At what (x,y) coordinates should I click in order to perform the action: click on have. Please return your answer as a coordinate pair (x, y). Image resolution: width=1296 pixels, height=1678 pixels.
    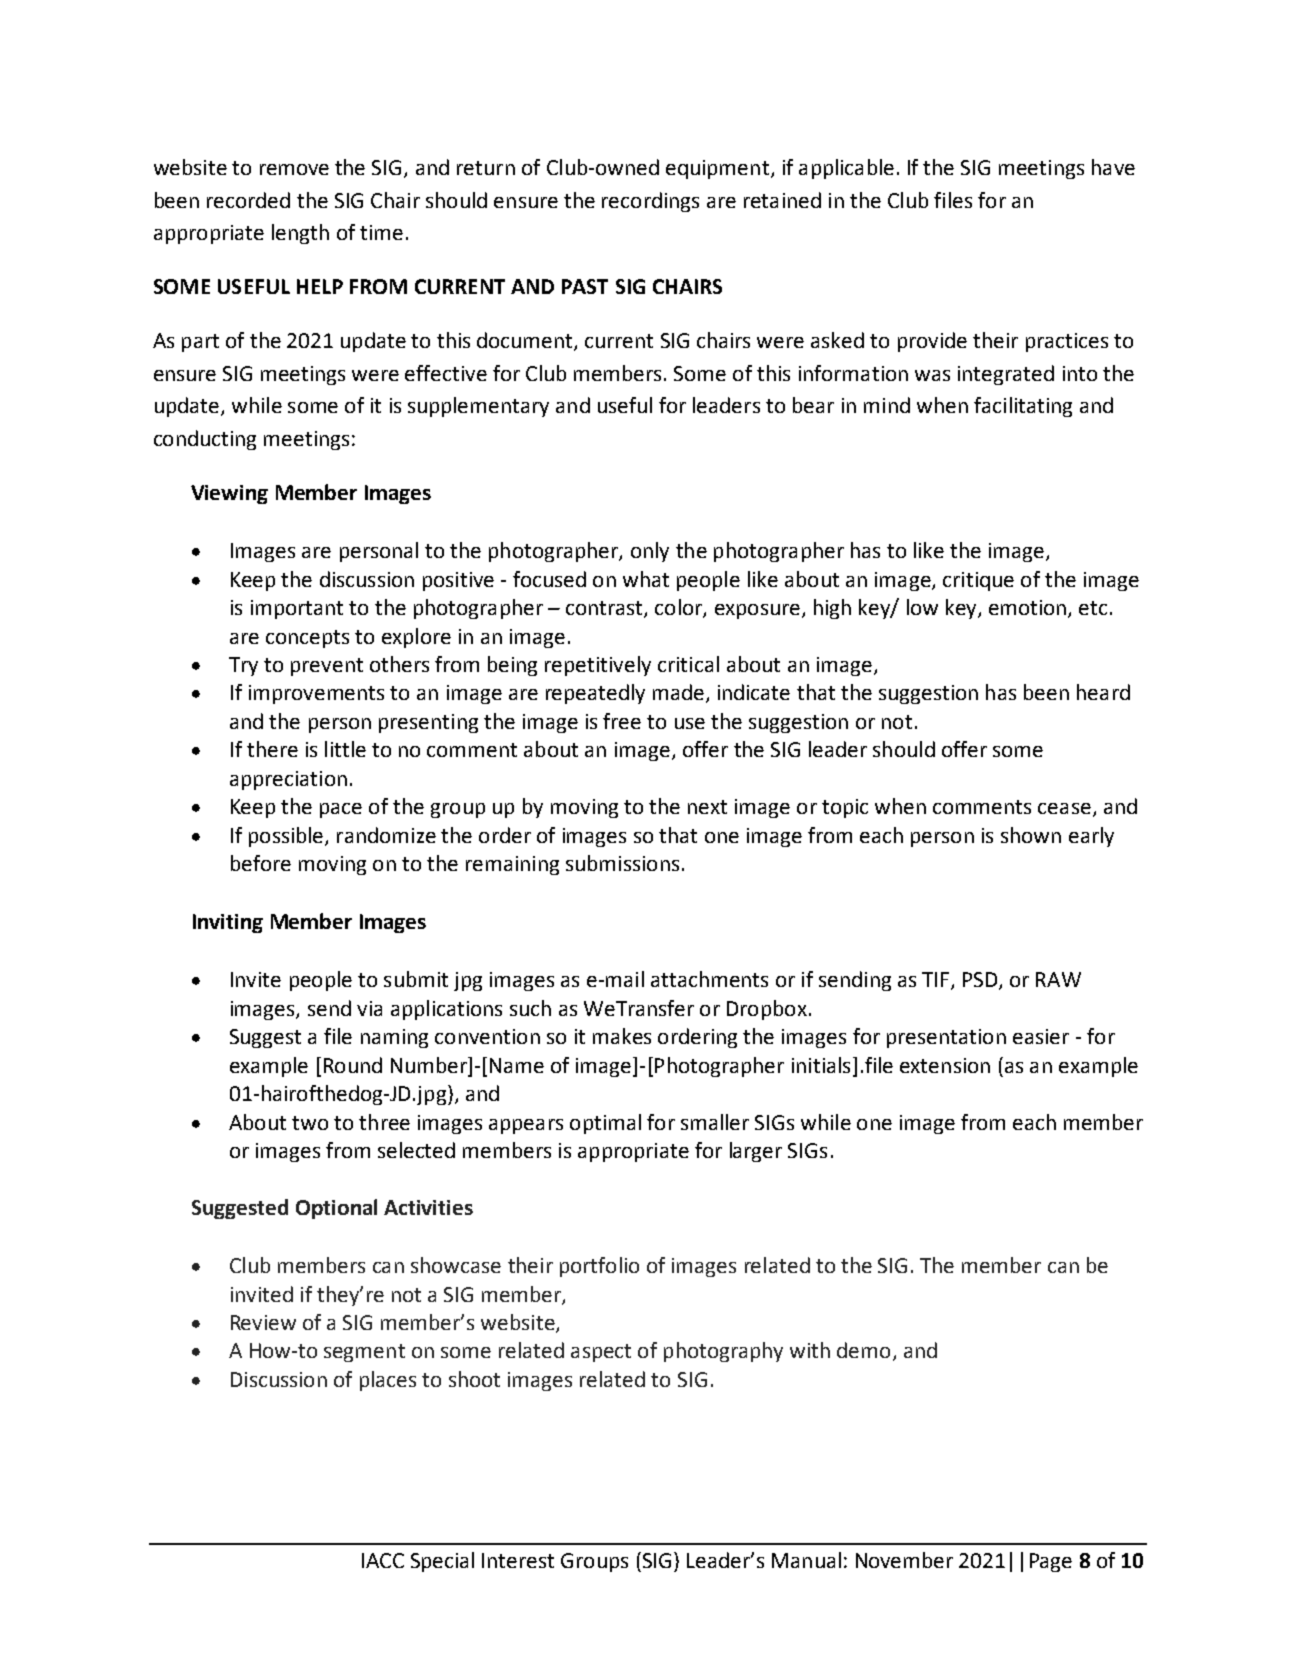
    Looking at the image, I should click on (1113, 167).
